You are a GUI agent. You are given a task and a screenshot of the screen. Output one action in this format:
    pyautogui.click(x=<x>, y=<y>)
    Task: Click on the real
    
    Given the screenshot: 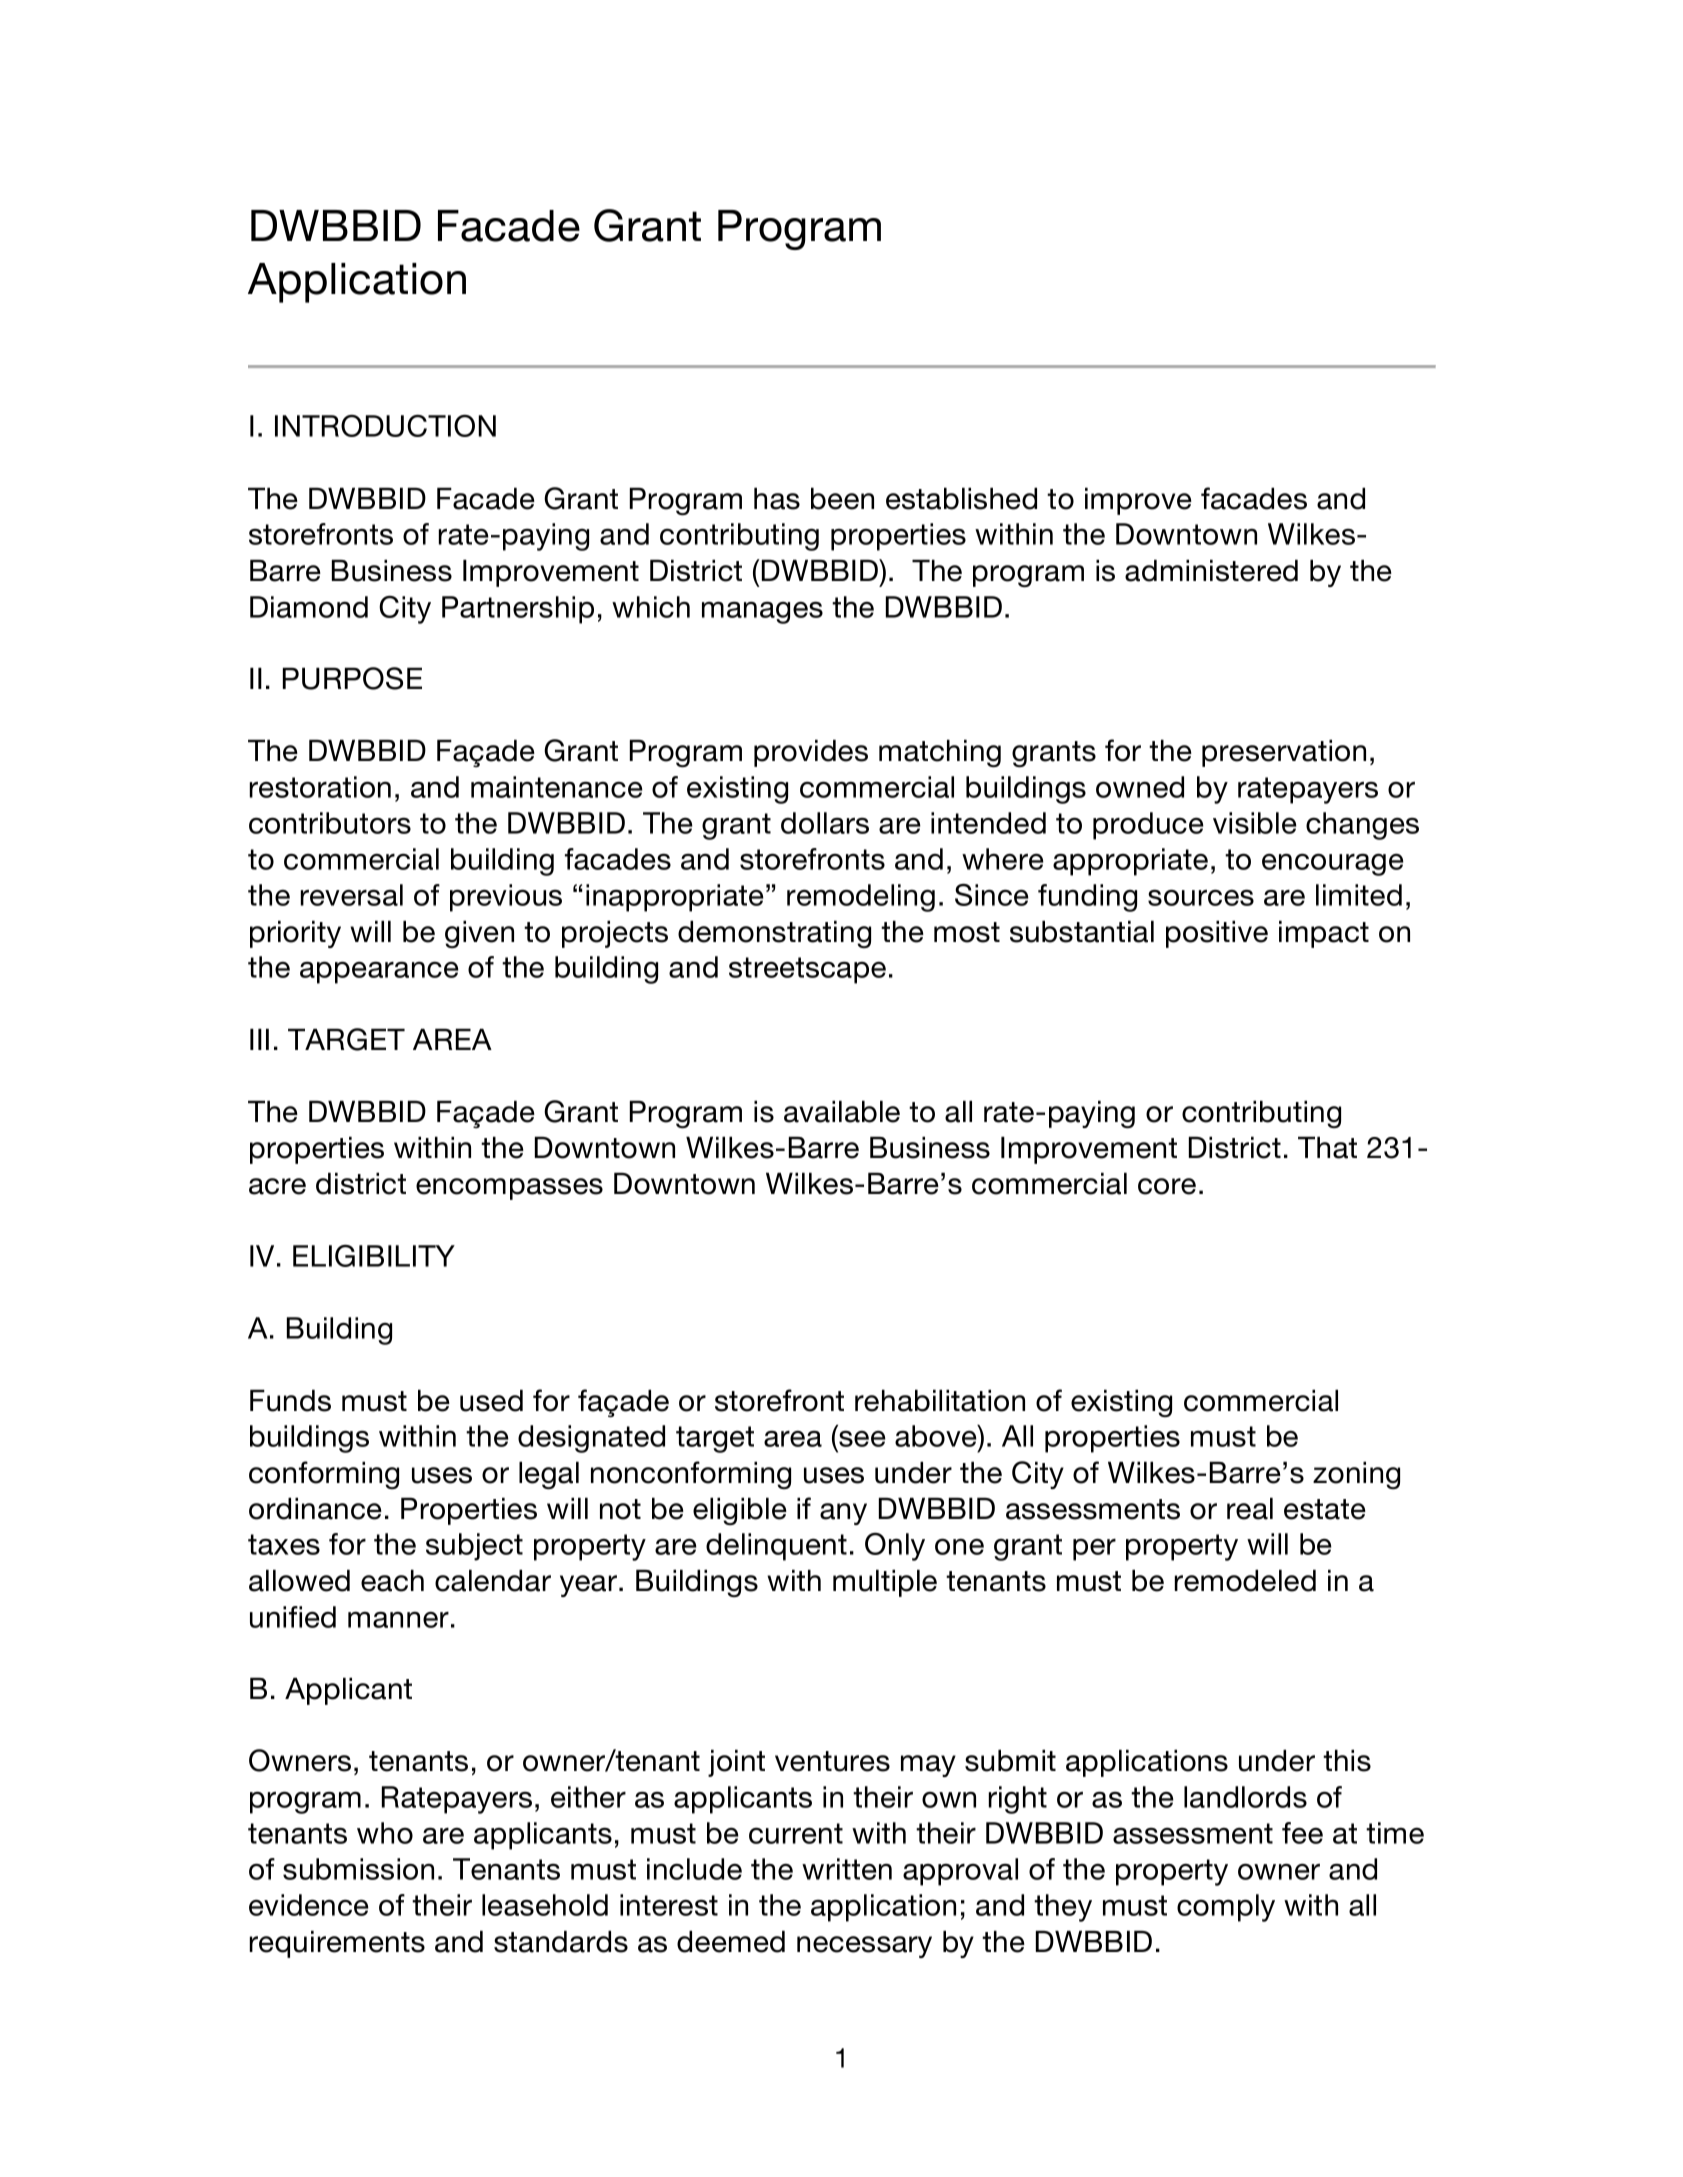 What is the action you would take?
    pyautogui.click(x=1250, y=1508)
